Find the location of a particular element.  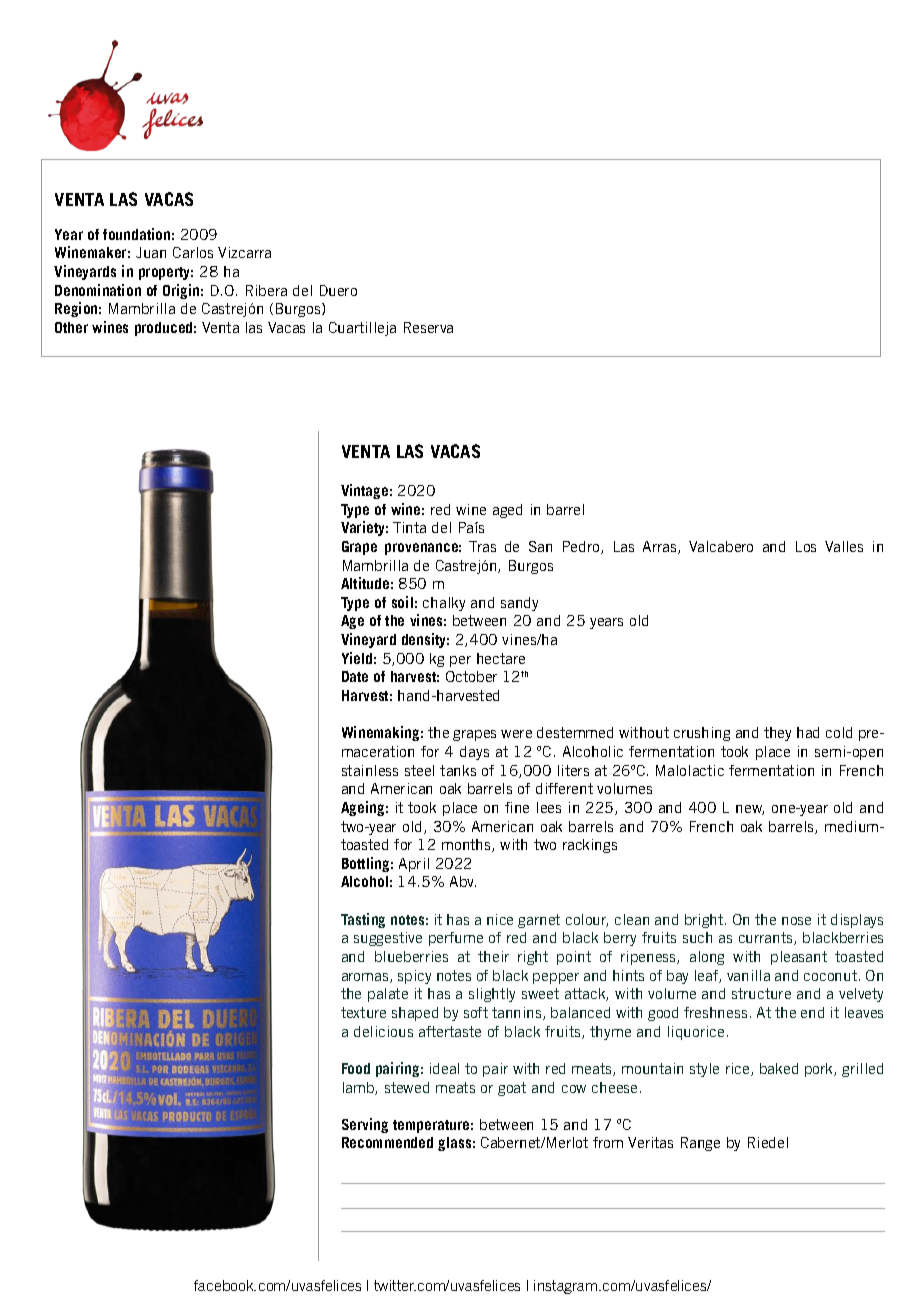

Range is located at coordinates (700, 1144).
